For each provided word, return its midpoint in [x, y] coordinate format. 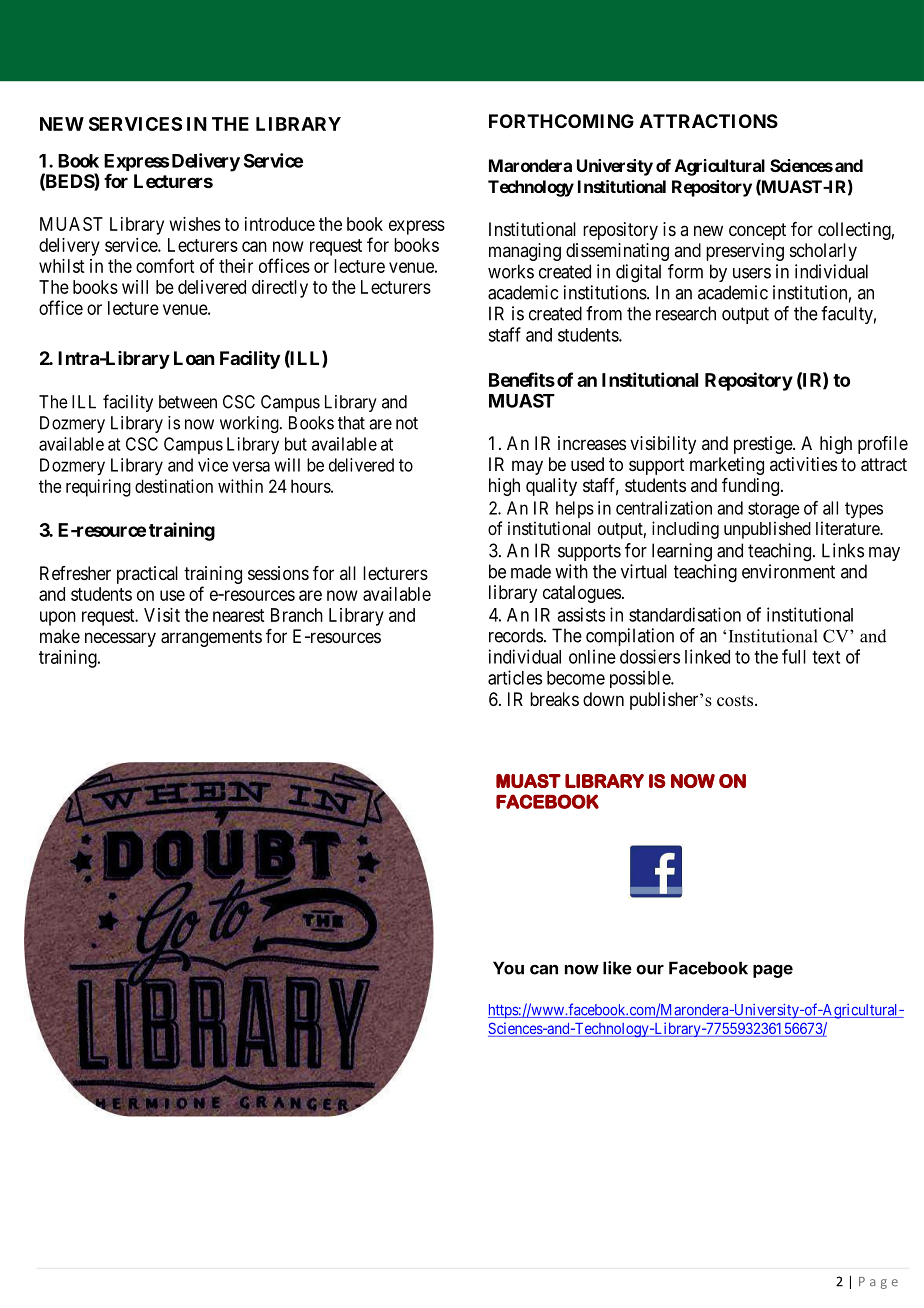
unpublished [767, 530]
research [686, 313]
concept [757, 231]
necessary [120, 639]
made [531, 571]
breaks [554, 699]
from [604, 313]
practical [147, 575]
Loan [194, 358]
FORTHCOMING [561, 121]
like [617, 968]
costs [736, 701]
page [773, 971]
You [508, 968]
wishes [195, 224]
